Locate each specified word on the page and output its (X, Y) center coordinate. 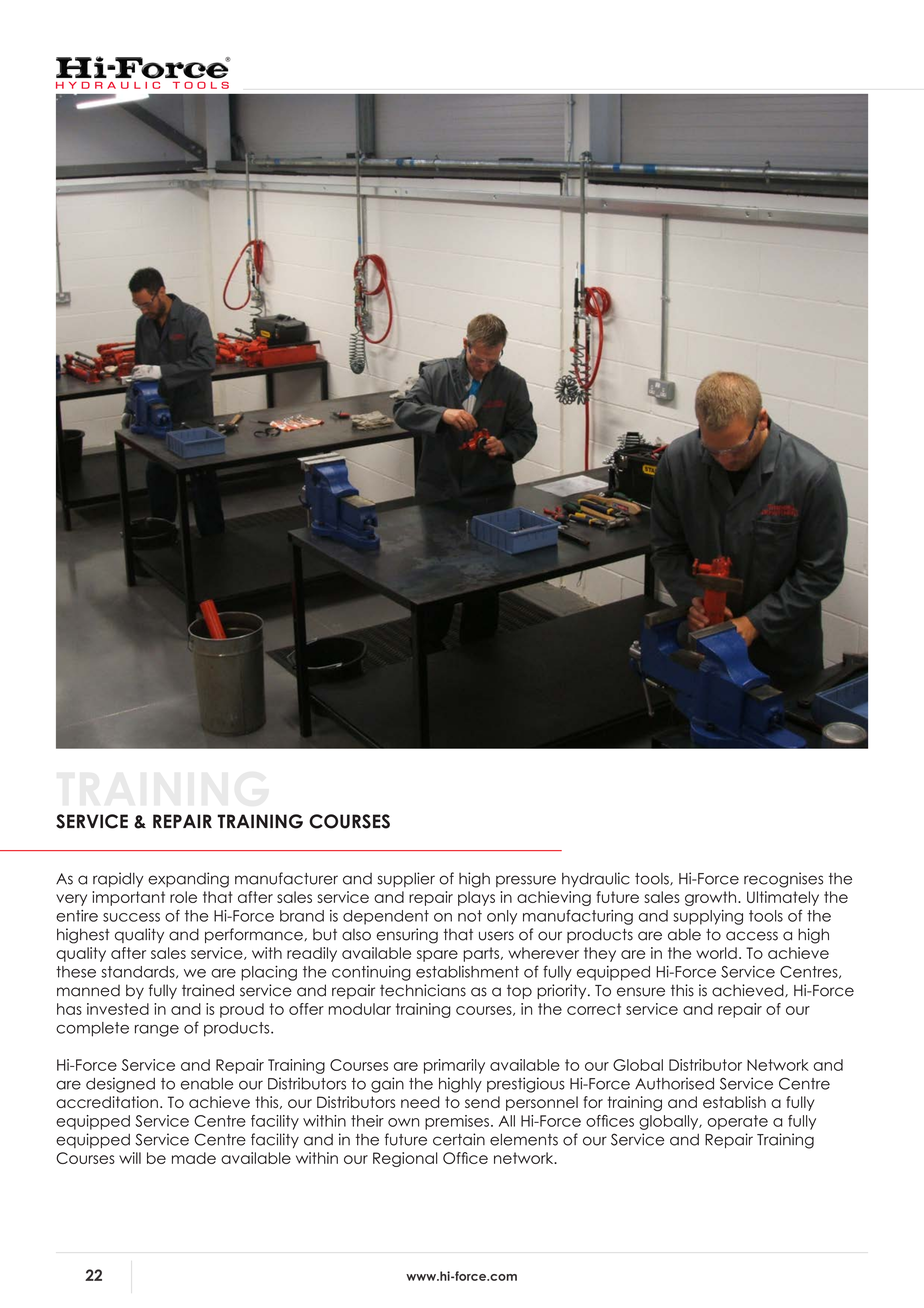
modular (360, 1009)
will (130, 1158)
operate (737, 1122)
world (716, 953)
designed (120, 1085)
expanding (188, 880)
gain (387, 1085)
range (157, 1030)
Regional (405, 1159)
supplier (406, 879)
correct (594, 1009)
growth (712, 898)
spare (437, 956)
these (76, 972)
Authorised (674, 1083)
